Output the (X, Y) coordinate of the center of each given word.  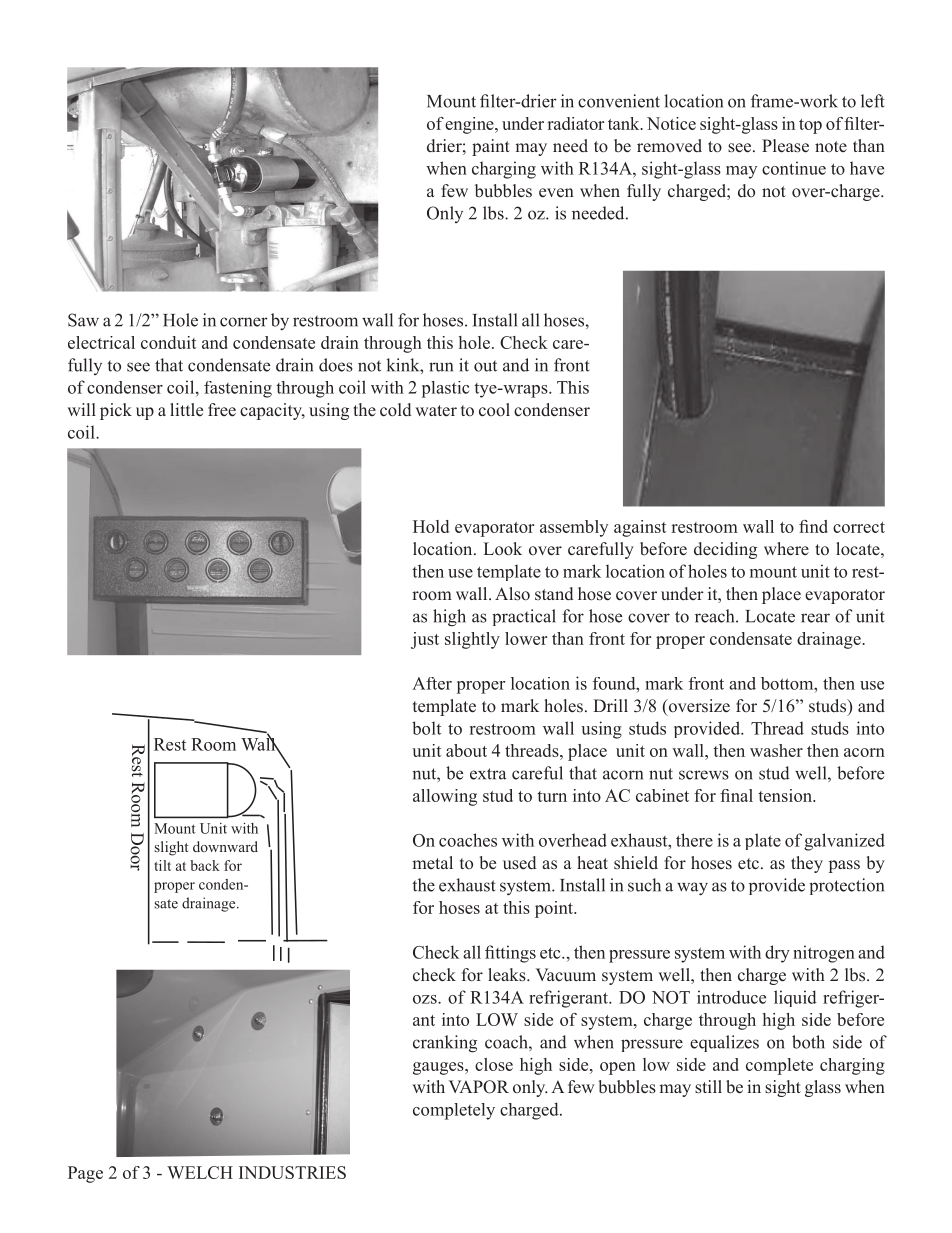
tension (786, 795)
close (494, 1064)
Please (785, 146)
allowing (445, 797)
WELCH (200, 1172)
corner (244, 322)
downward (225, 846)
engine (470, 125)
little (186, 409)
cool (494, 410)
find (813, 526)
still (708, 1087)
